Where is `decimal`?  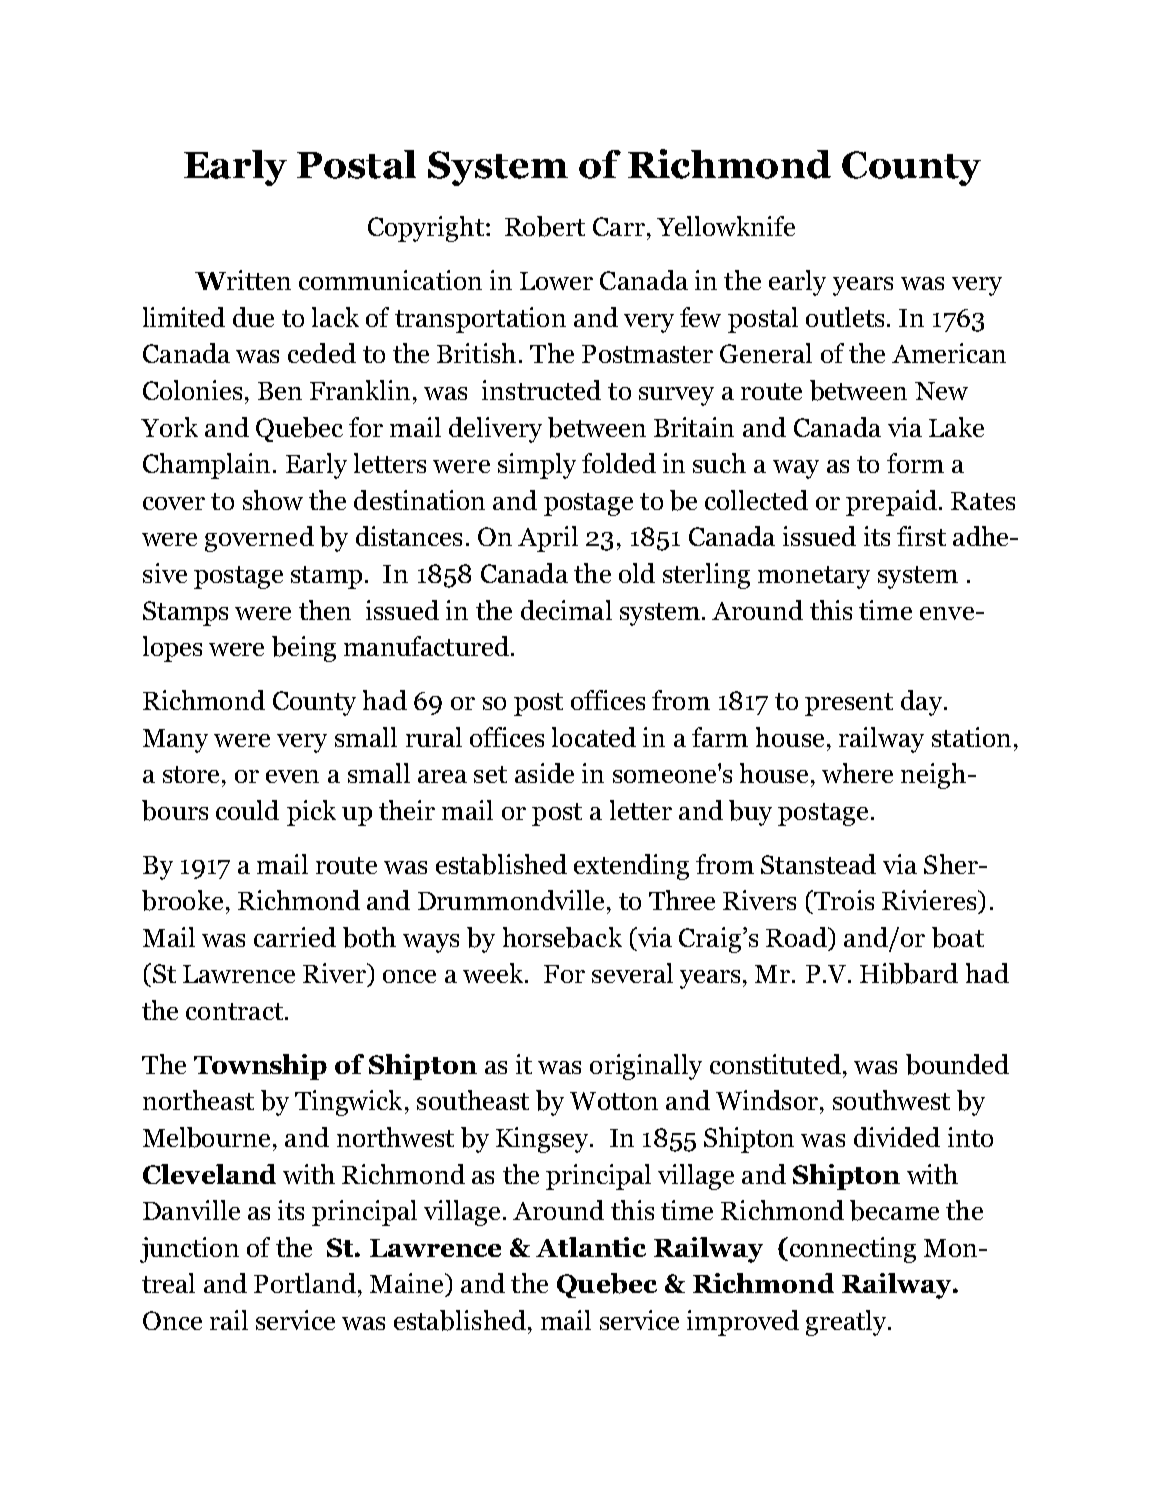
decimal is located at coordinates (566, 610).
